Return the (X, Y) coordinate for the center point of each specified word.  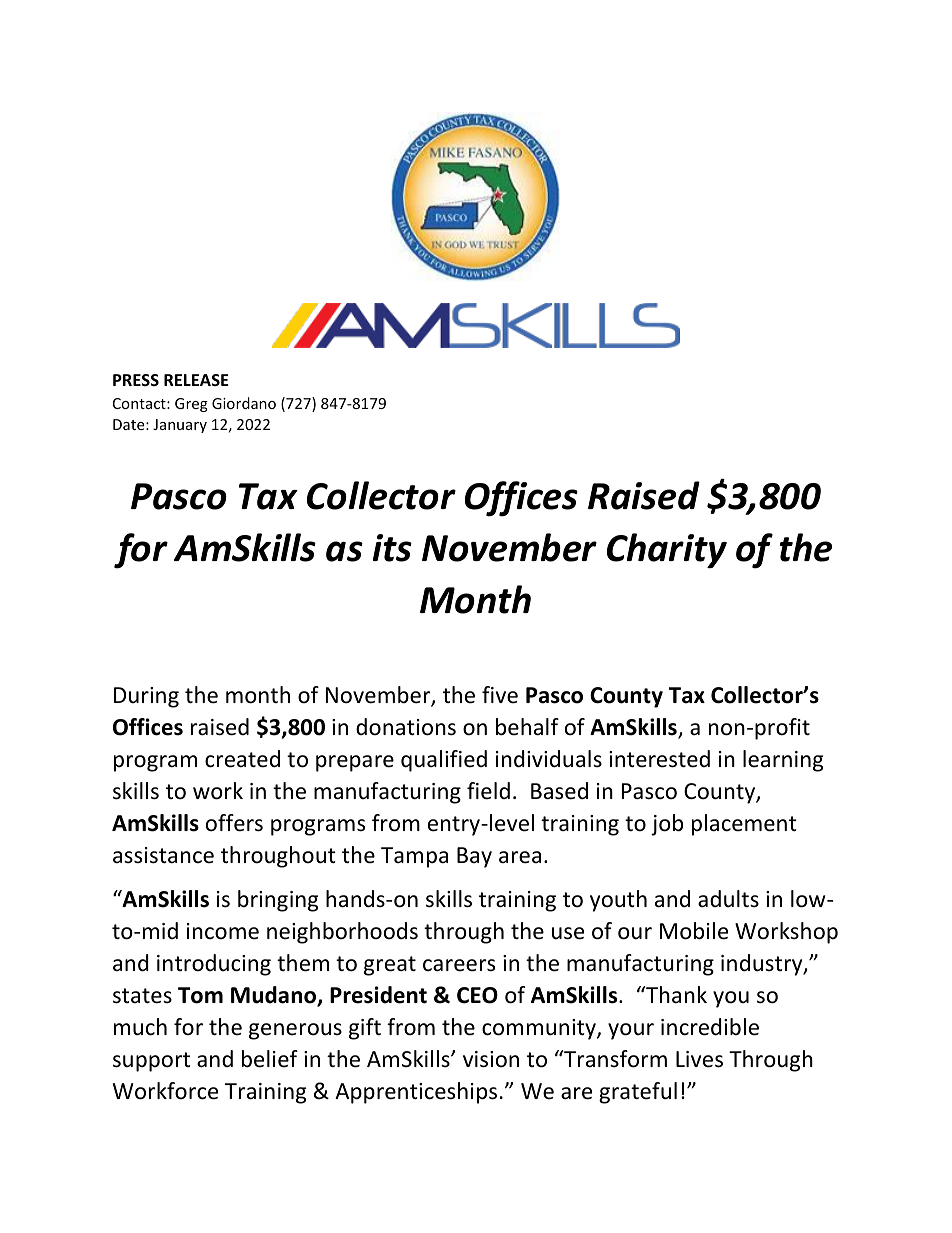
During (146, 697)
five (500, 695)
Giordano (244, 403)
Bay (474, 857)
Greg (191, 405)
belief (270, 1059)
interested (659, 759)
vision (491, 1059)
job (667, 825)
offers (234, 823)
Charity (667, 550)
